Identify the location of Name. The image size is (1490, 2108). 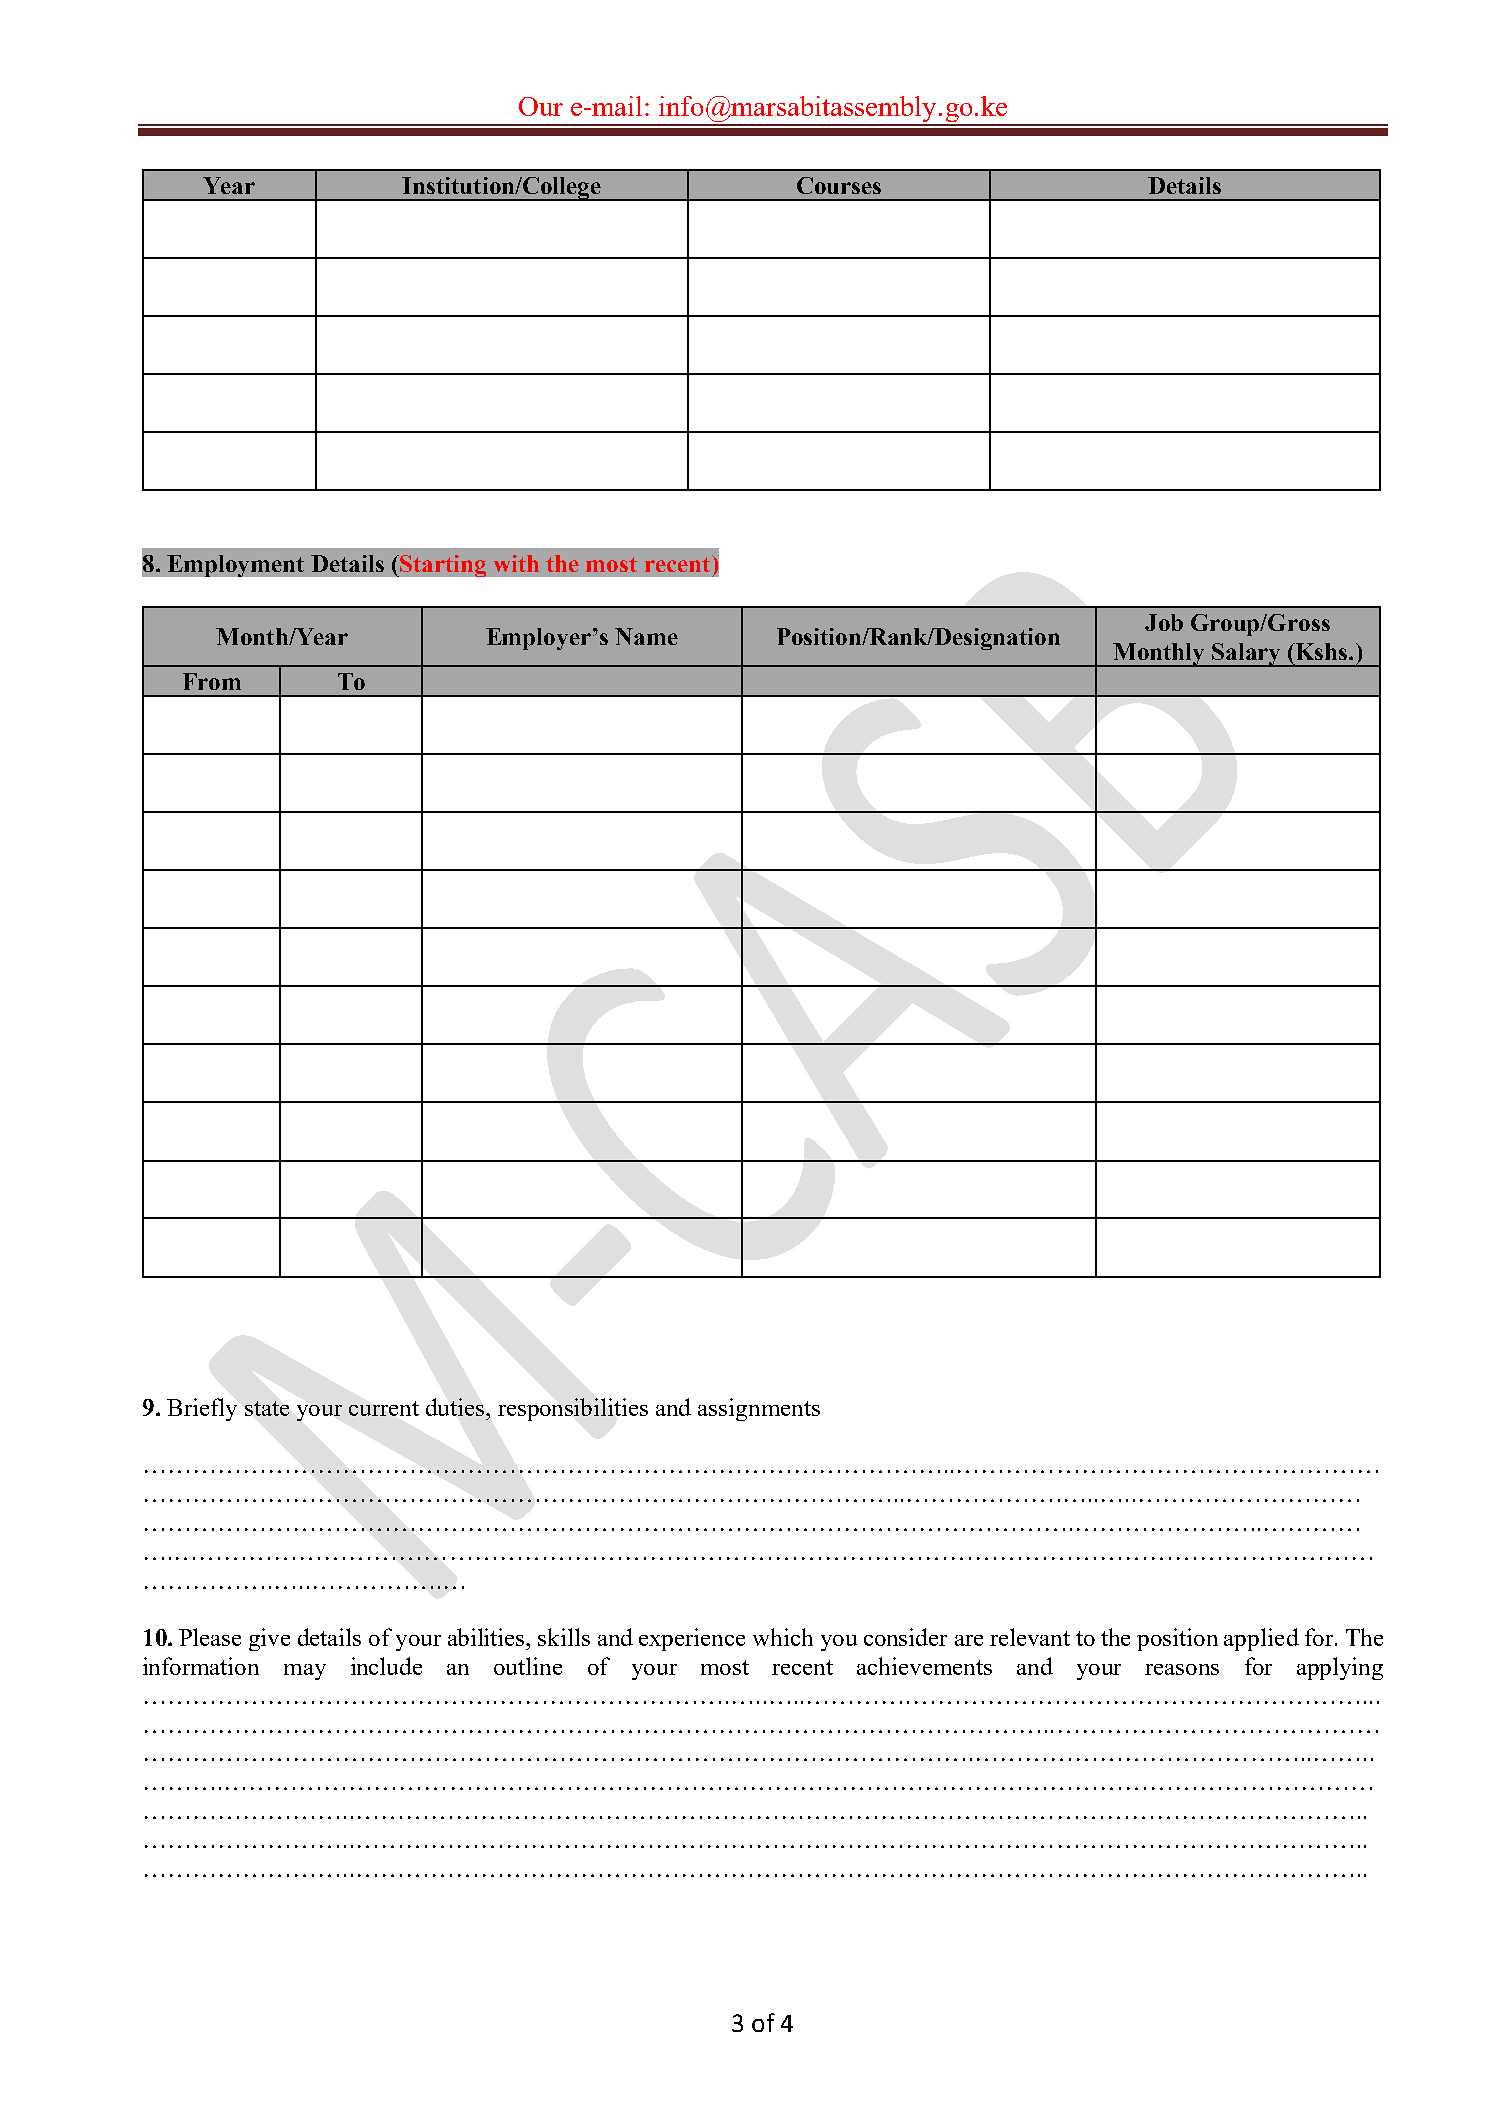
(646, 636).
